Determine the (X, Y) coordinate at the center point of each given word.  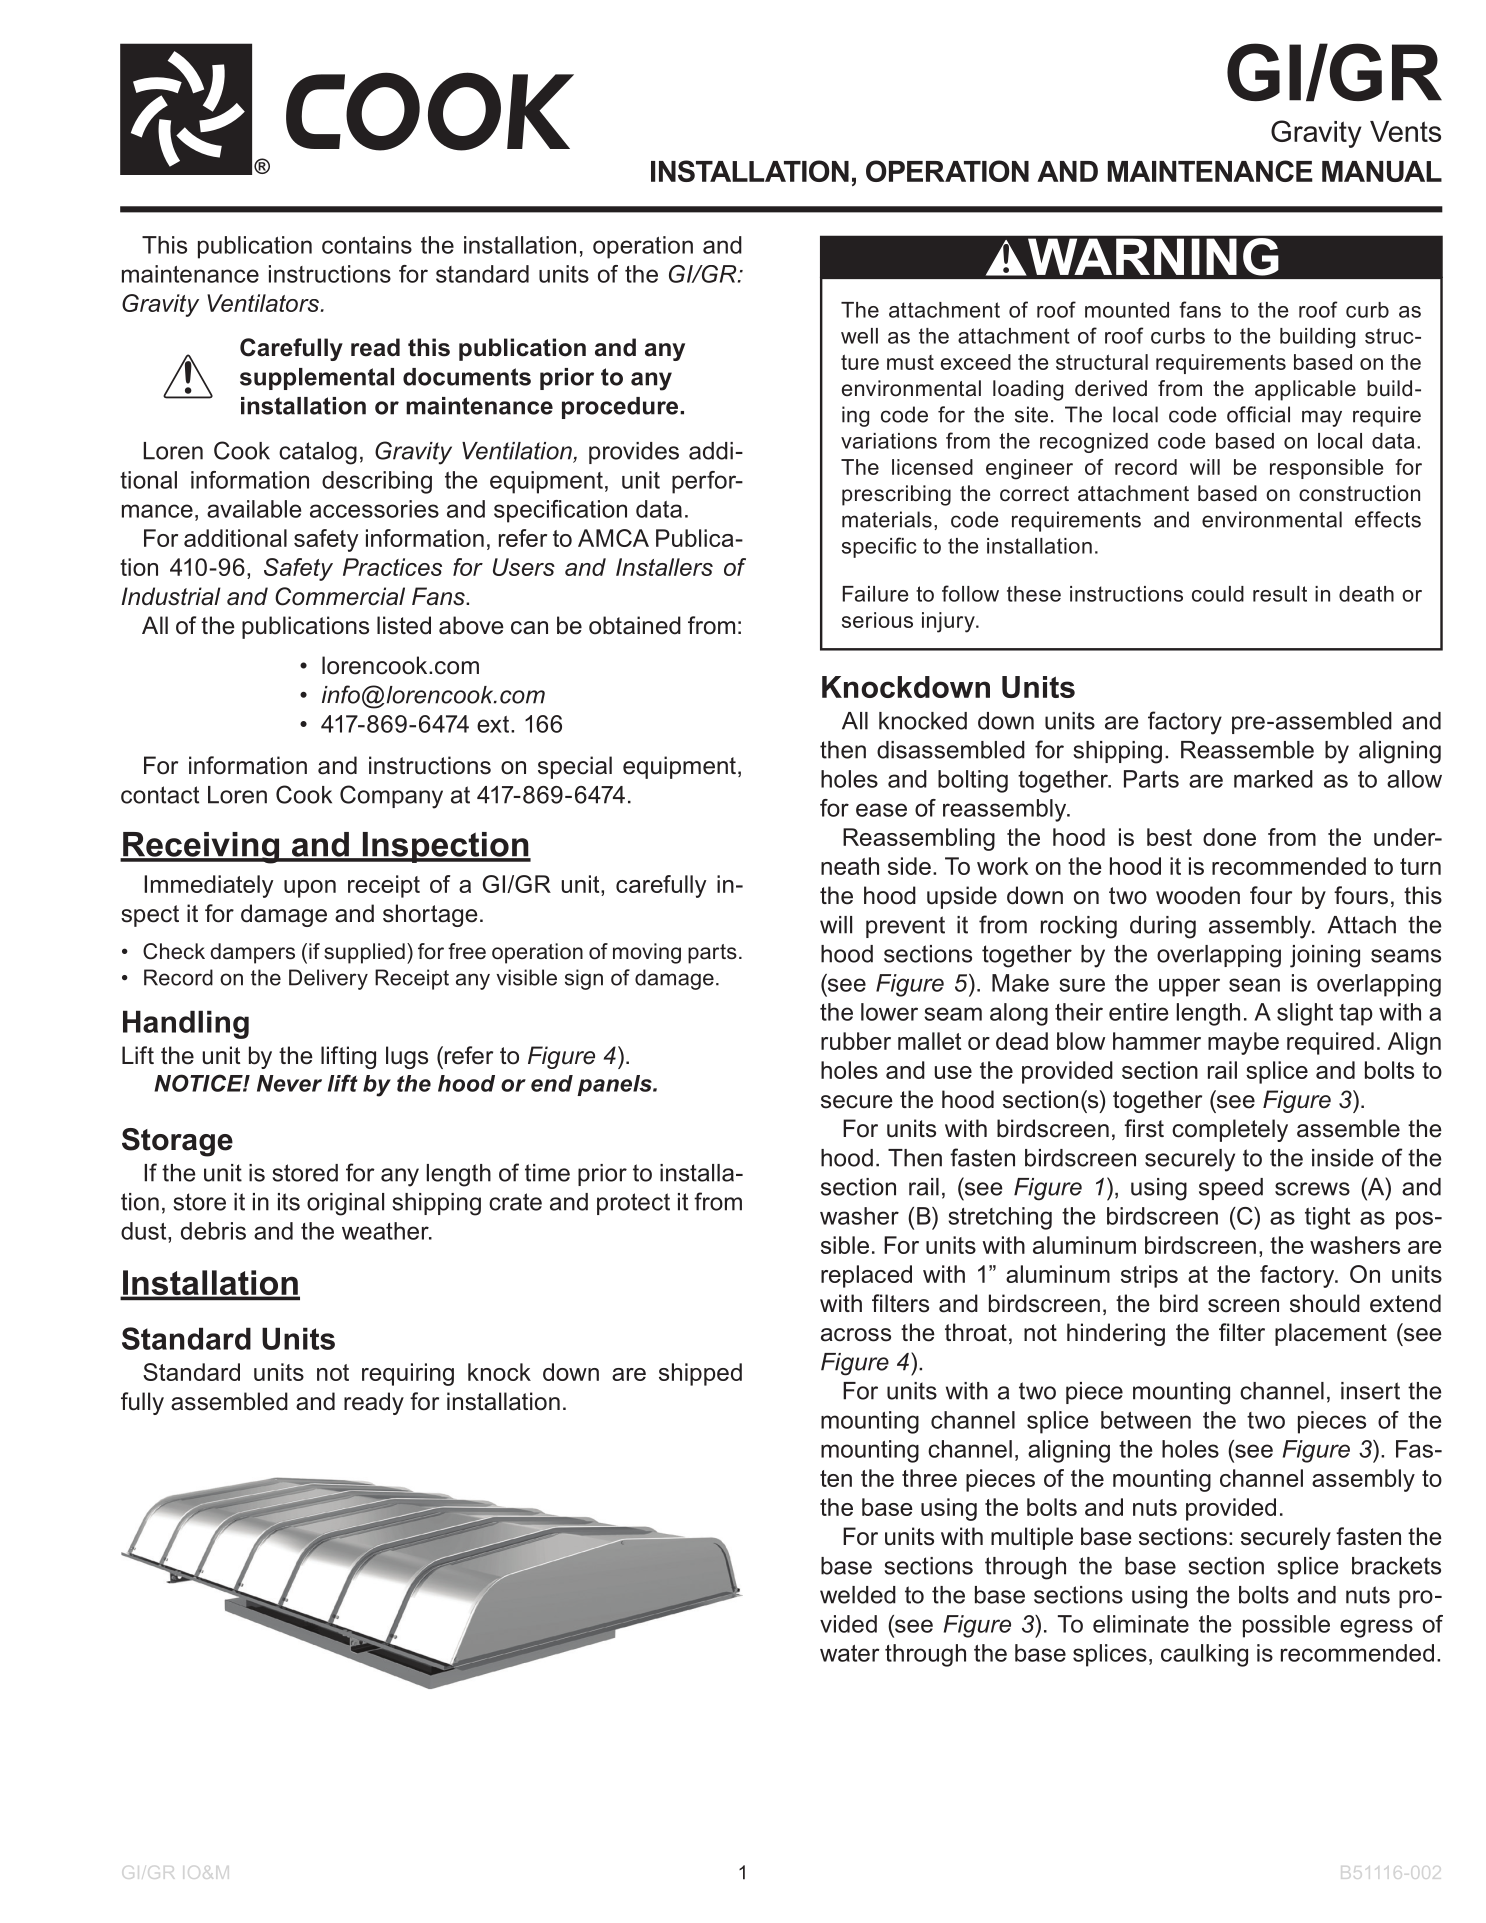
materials (887, 519)
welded (858, 1595)
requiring (408, 1374)
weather (386, 1231)
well (859, 336)
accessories (374, 509)
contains (367, 245)
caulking (1204, 1655)
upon (310, 889)
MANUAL (1382, 171)
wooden (1198, 895)
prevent (905, 927)
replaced (866, 1276)
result (1280, 594)
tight (1327, 1218)
